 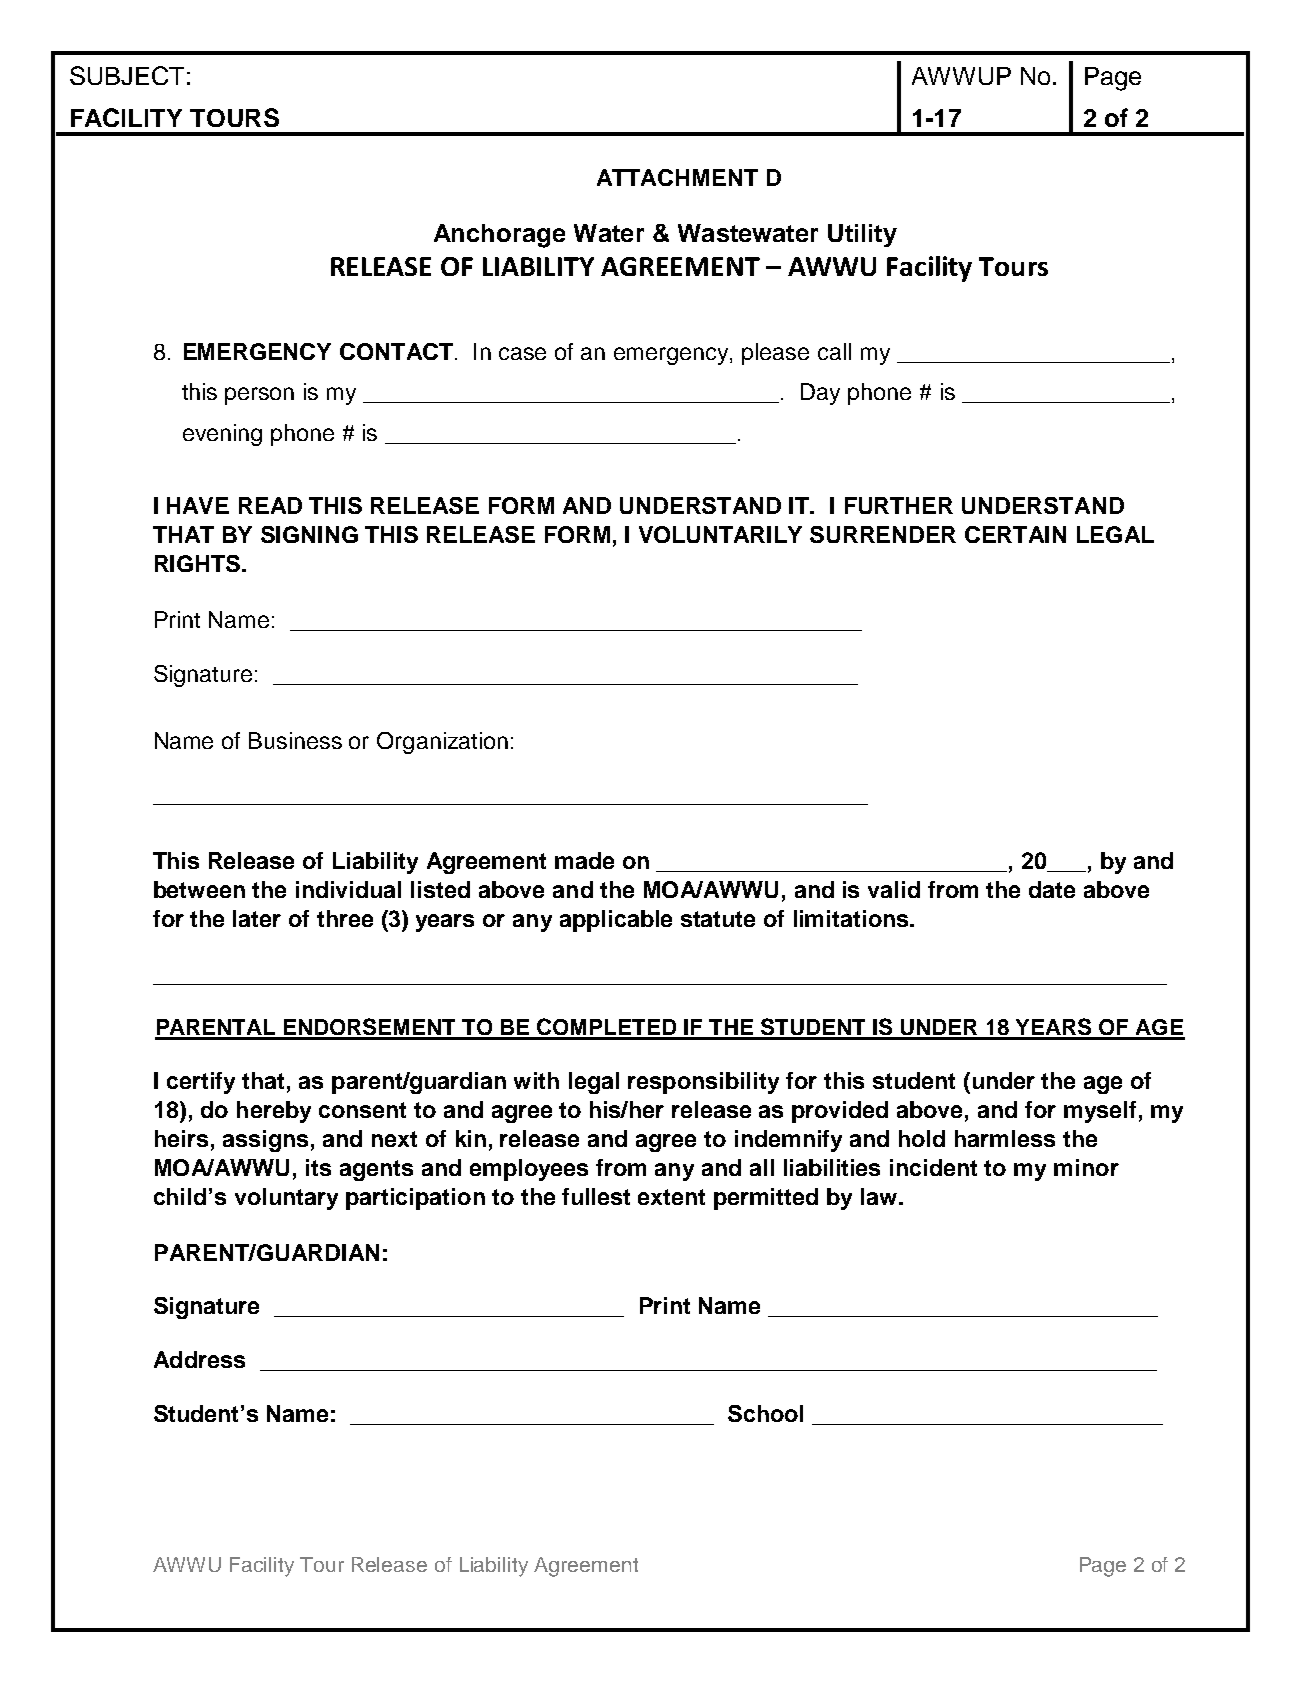 What do you see at coordinates (765, 1413) in the screenshot?
I see `School` at bounding box center [765, 1413].
